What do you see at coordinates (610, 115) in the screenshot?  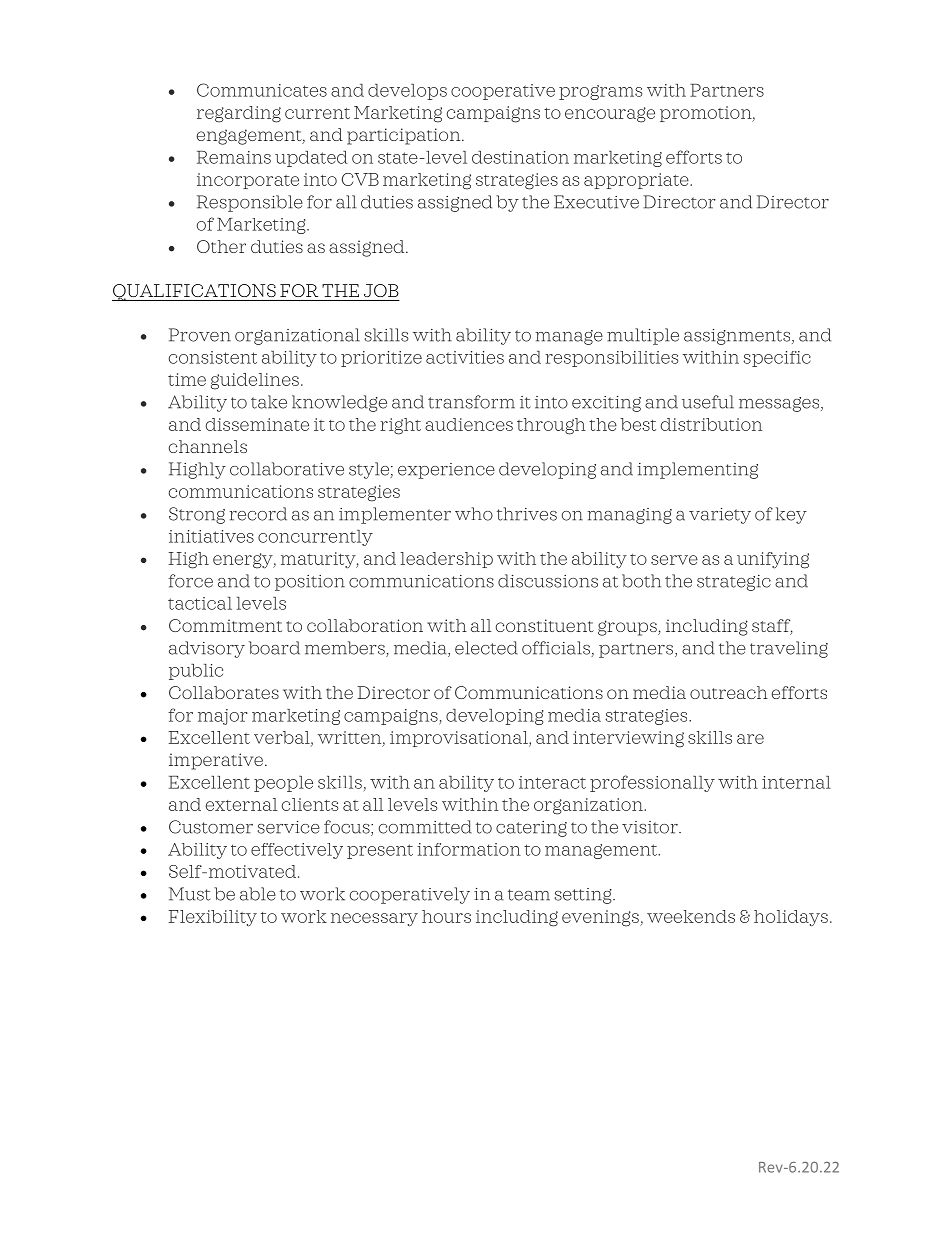 I see `encourage` at bounding box center [610, 115].
